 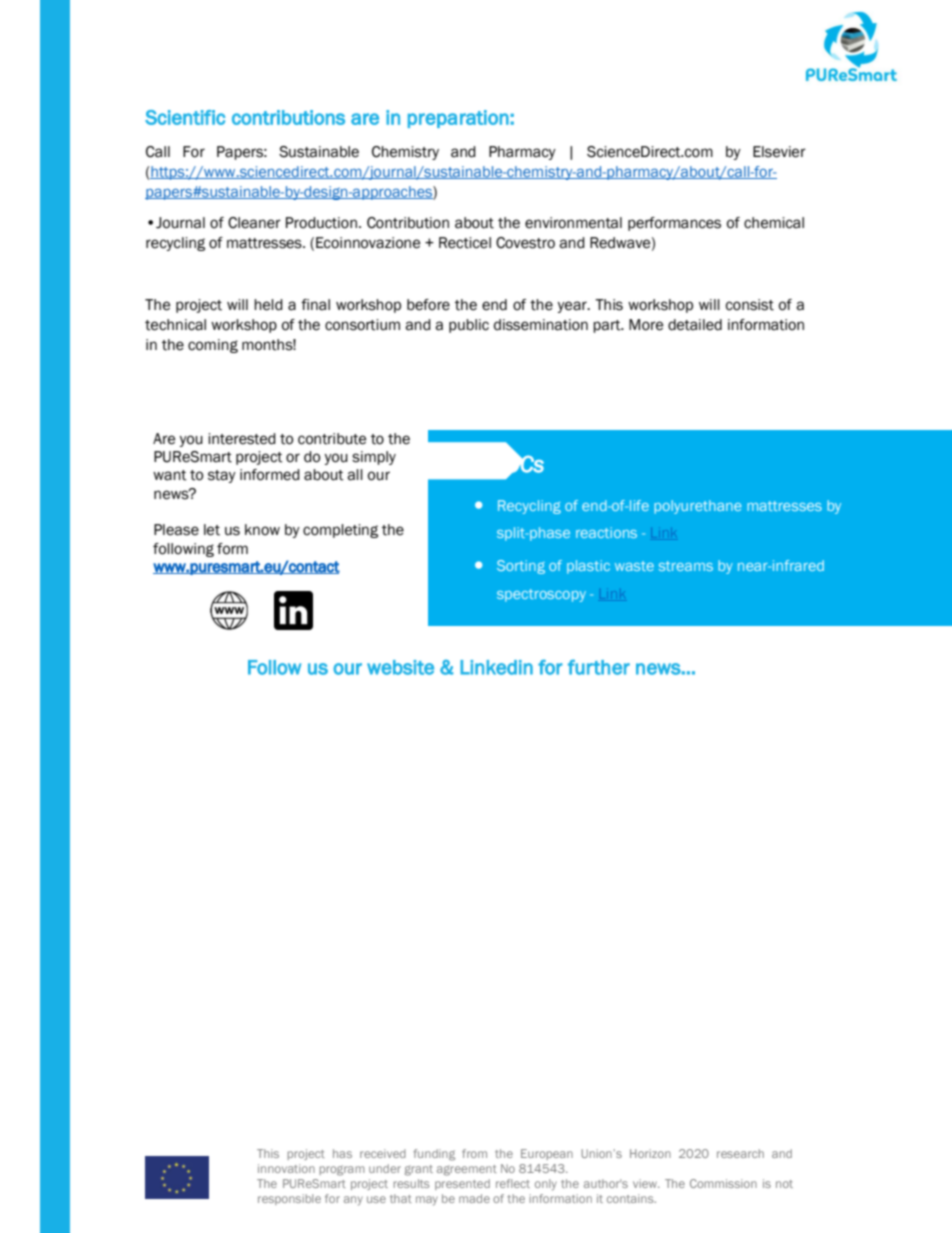 I want to click on stay, so click(x=222, y=476).
